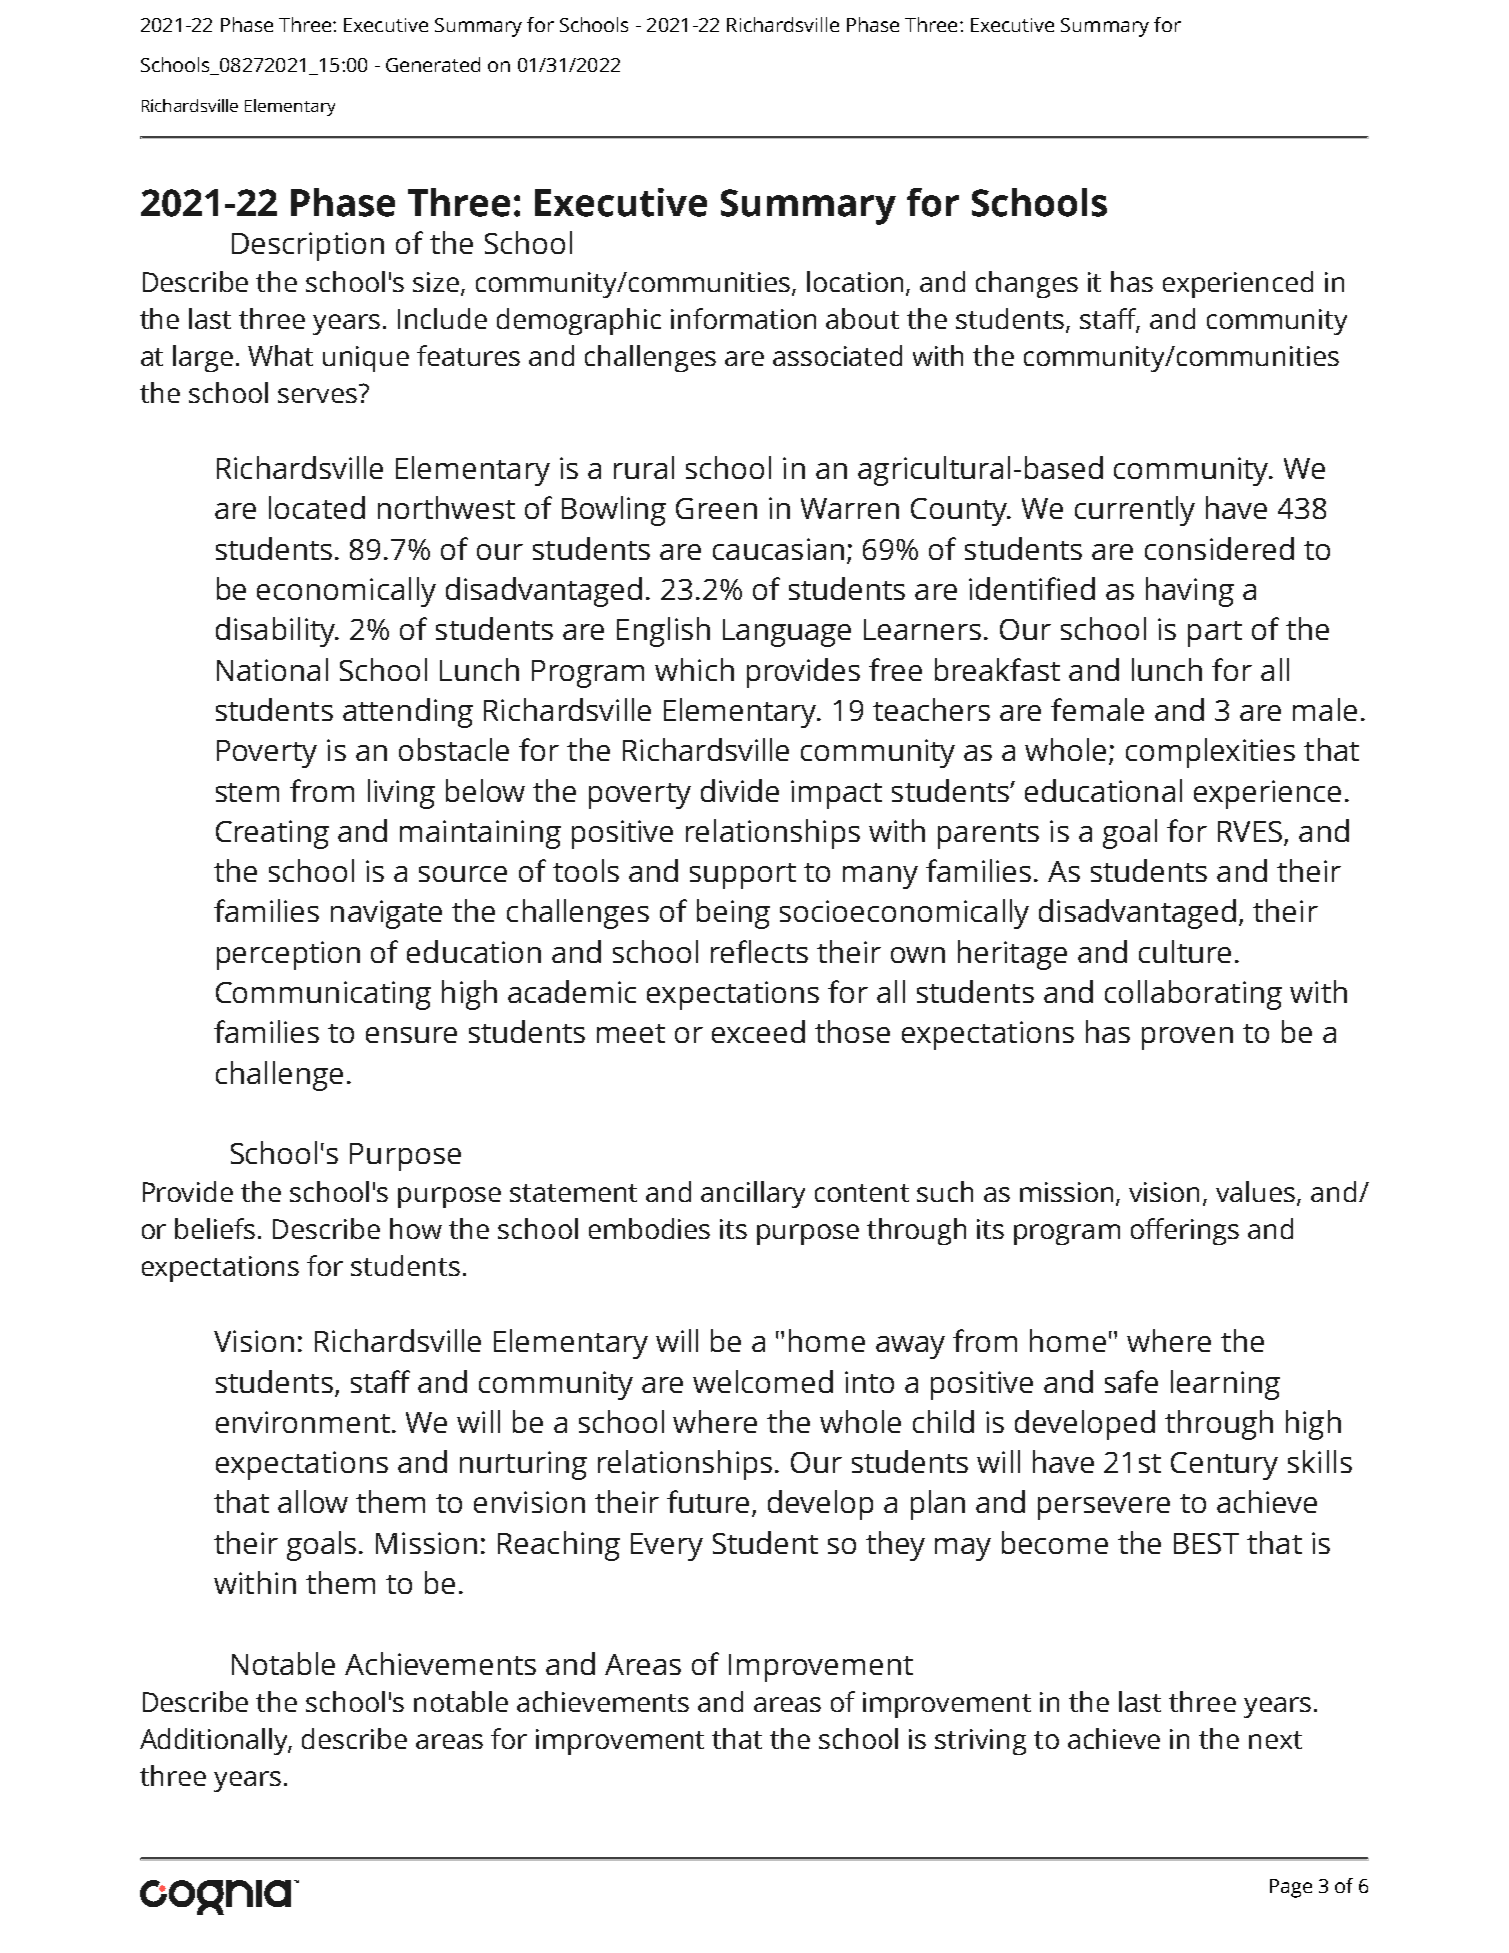 Image resolution: width=1509 pixels, height=1953 pixels. Describe the element at coordinates (857, 283) in the page. I see `location` at that location.
